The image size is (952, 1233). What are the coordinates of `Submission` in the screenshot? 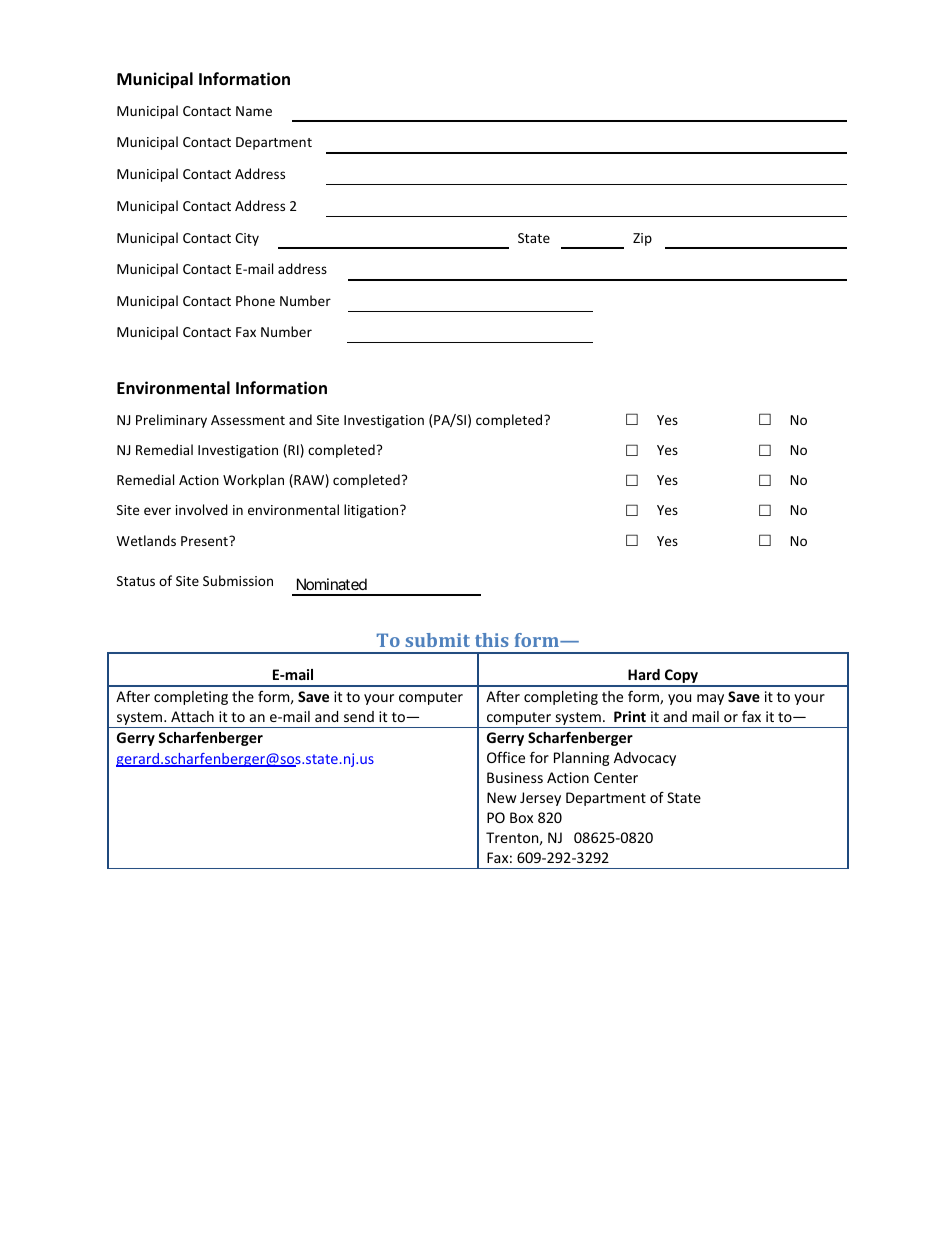 It's located at (238, 580).
